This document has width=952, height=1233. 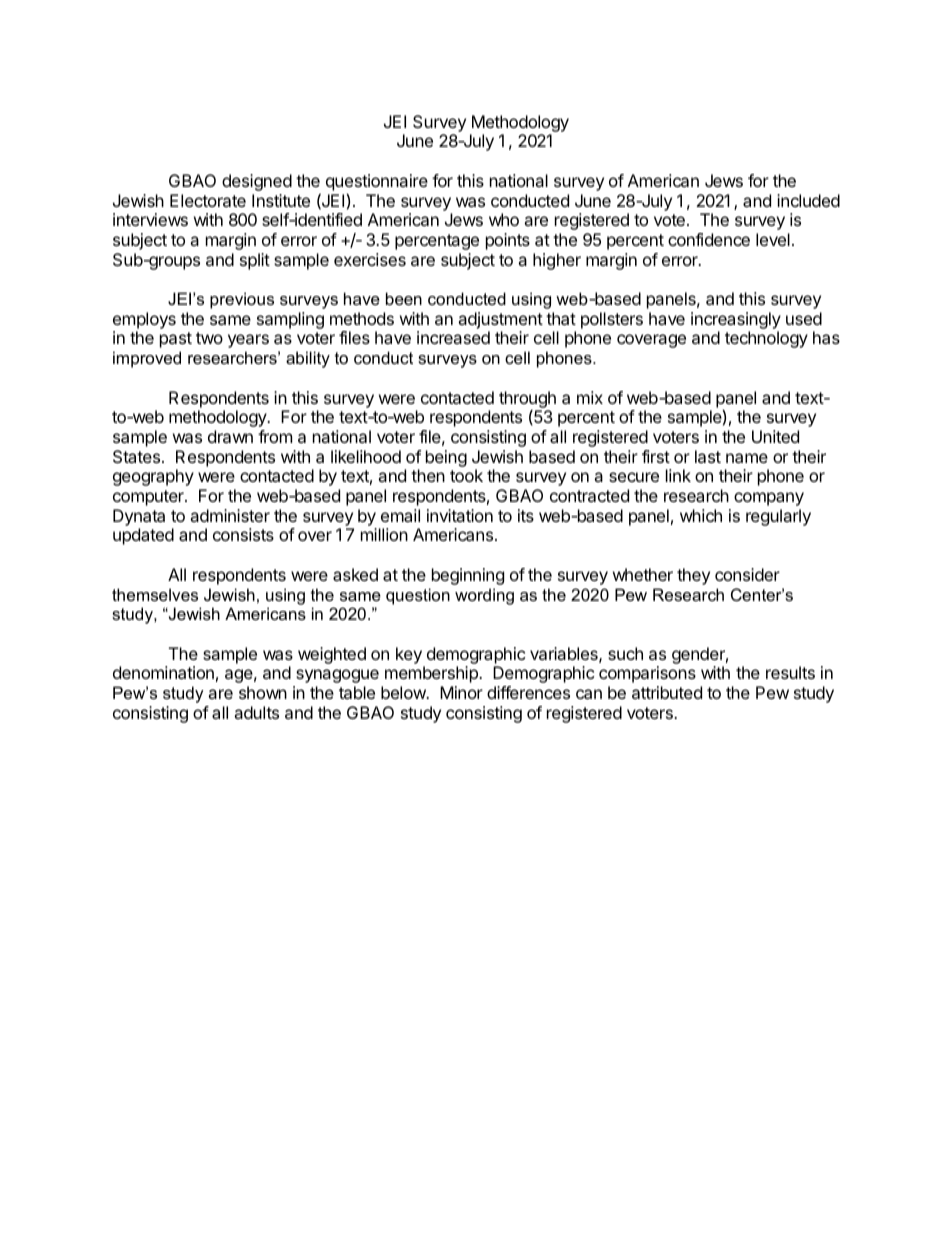 I want to click on regularly, so click(x=778, y=517).
